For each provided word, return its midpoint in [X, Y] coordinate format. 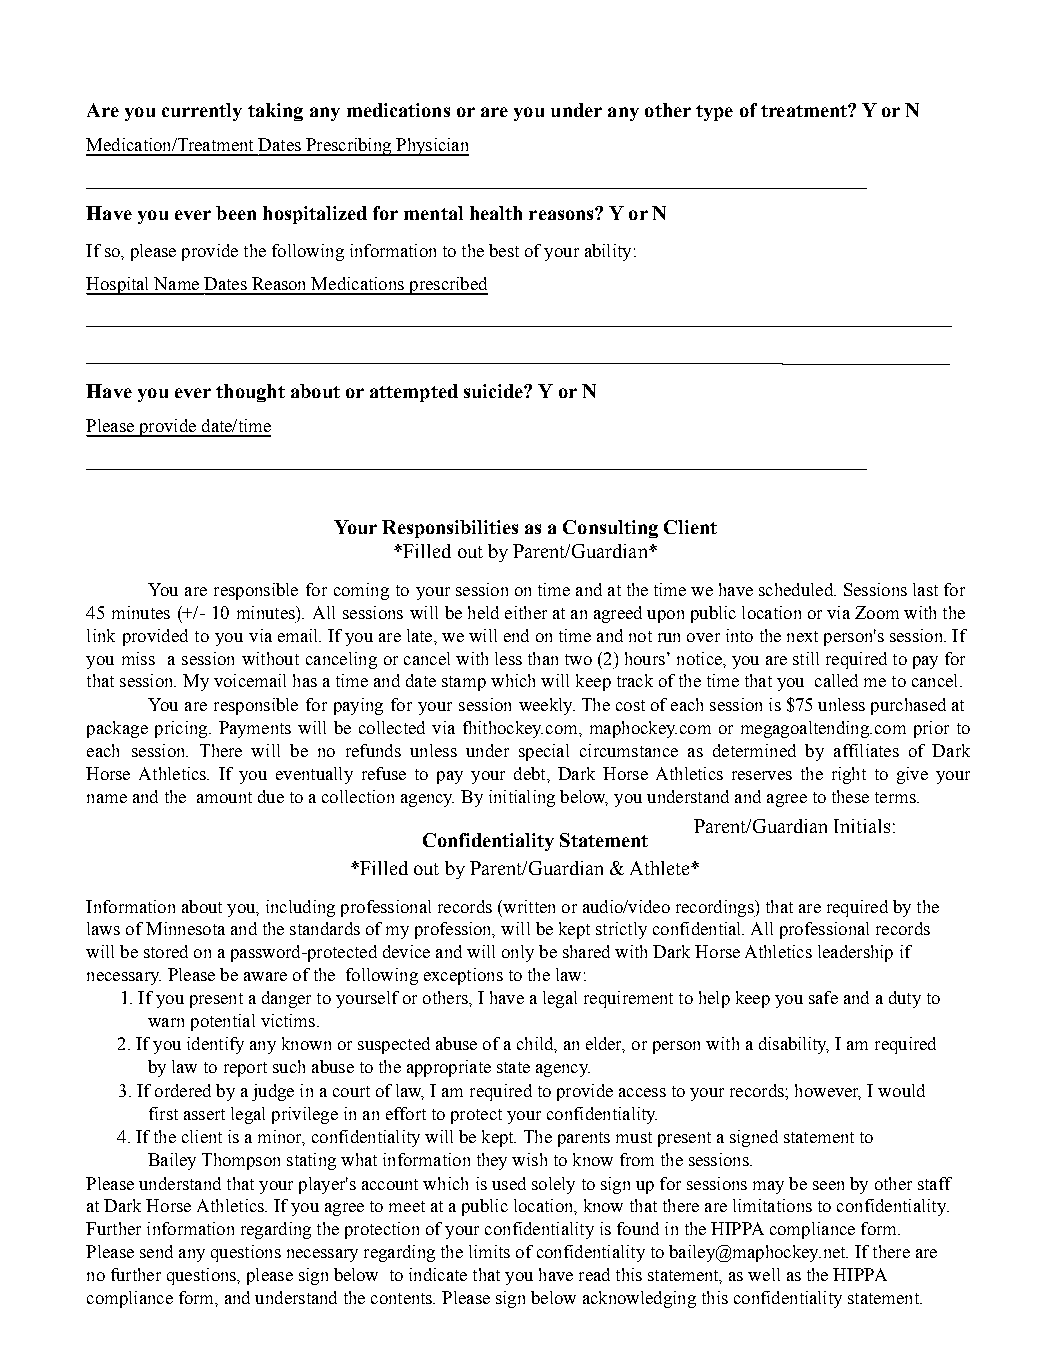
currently [202, 112]
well [764, 1274]
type [714, 113]
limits [489, 1251]
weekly [547, 706]
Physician [431, 147]
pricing [182, 729]
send [156, 1251]
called [836, 680]
